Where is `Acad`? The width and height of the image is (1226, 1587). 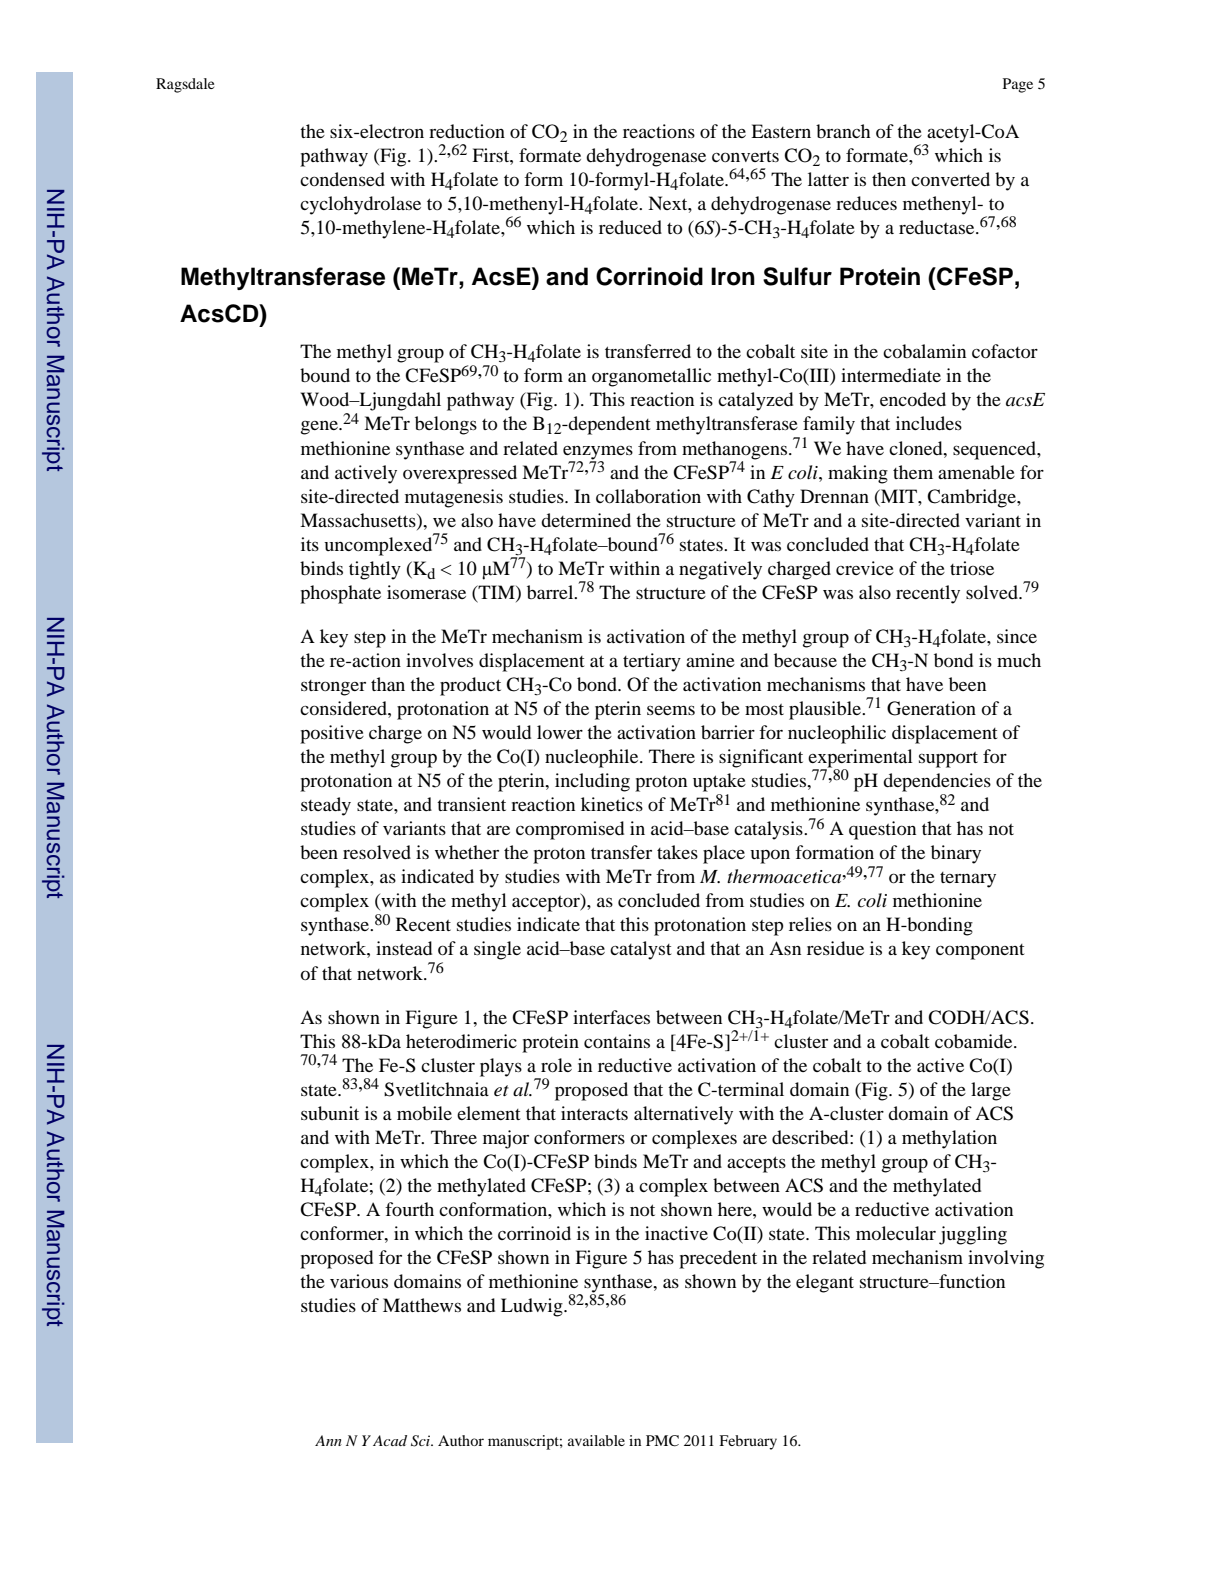
Acad is located at coordinates (390, 1440).
